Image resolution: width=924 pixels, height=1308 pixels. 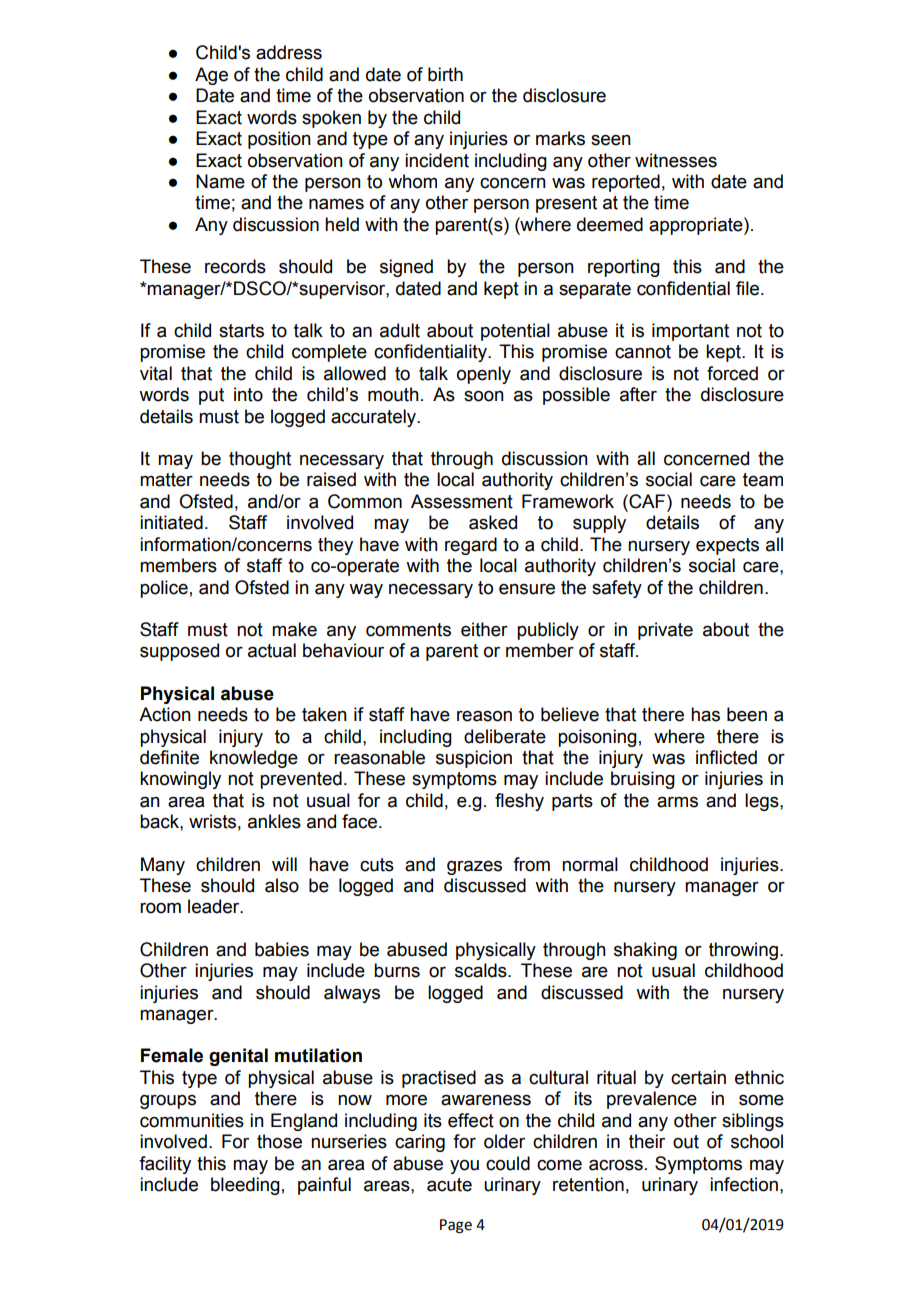 What do you see at coordinates (445, 74) in the screenshot?
I see `birth` at bounding box center [445, 74].
